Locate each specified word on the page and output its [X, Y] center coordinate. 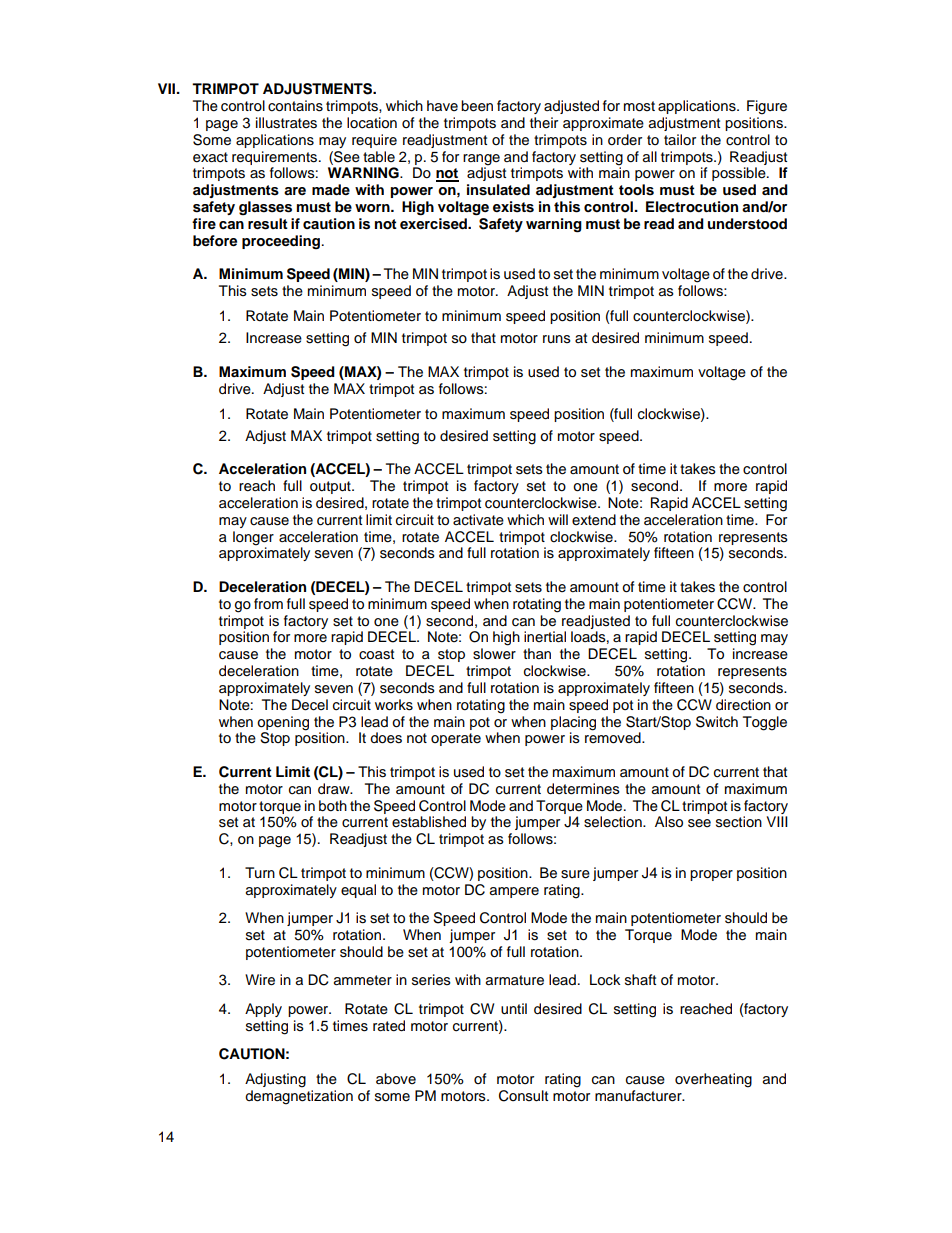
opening [283, 723]
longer [253, 538]
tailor [680, 139]
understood [747, 224]
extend [594, 520]
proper [711, 875]
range [481, 160]
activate [478, 520]
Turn [260, 873]
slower [494, 654]
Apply [263, 1010]
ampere [514, 892]
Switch [717, 722]
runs [557, 339]
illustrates [286, 123]
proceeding [281, 242]
